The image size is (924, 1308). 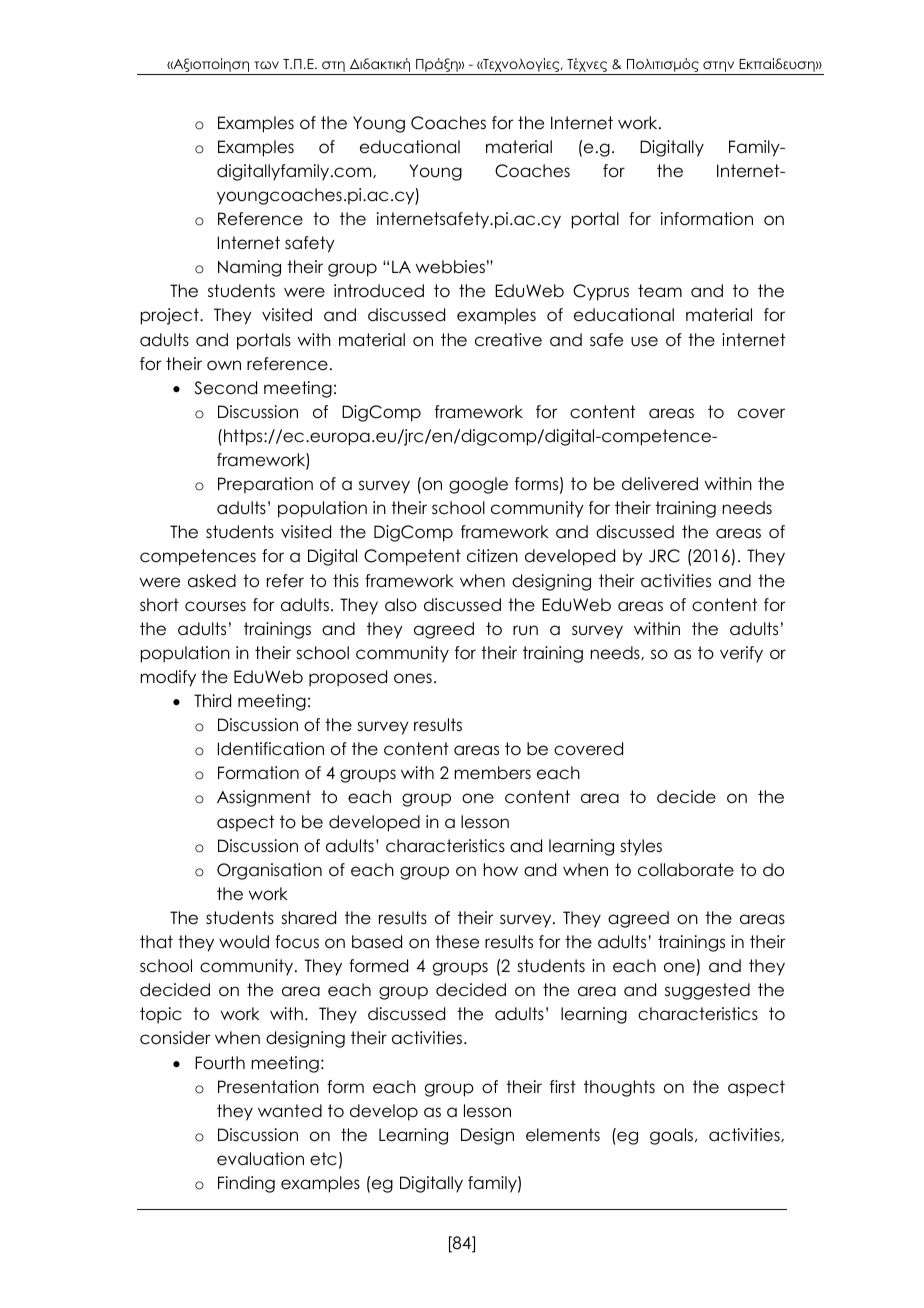 What do you see at coordinates (673, 1136) in the page?
I see `goals` at bounding box center [673, 1136].
